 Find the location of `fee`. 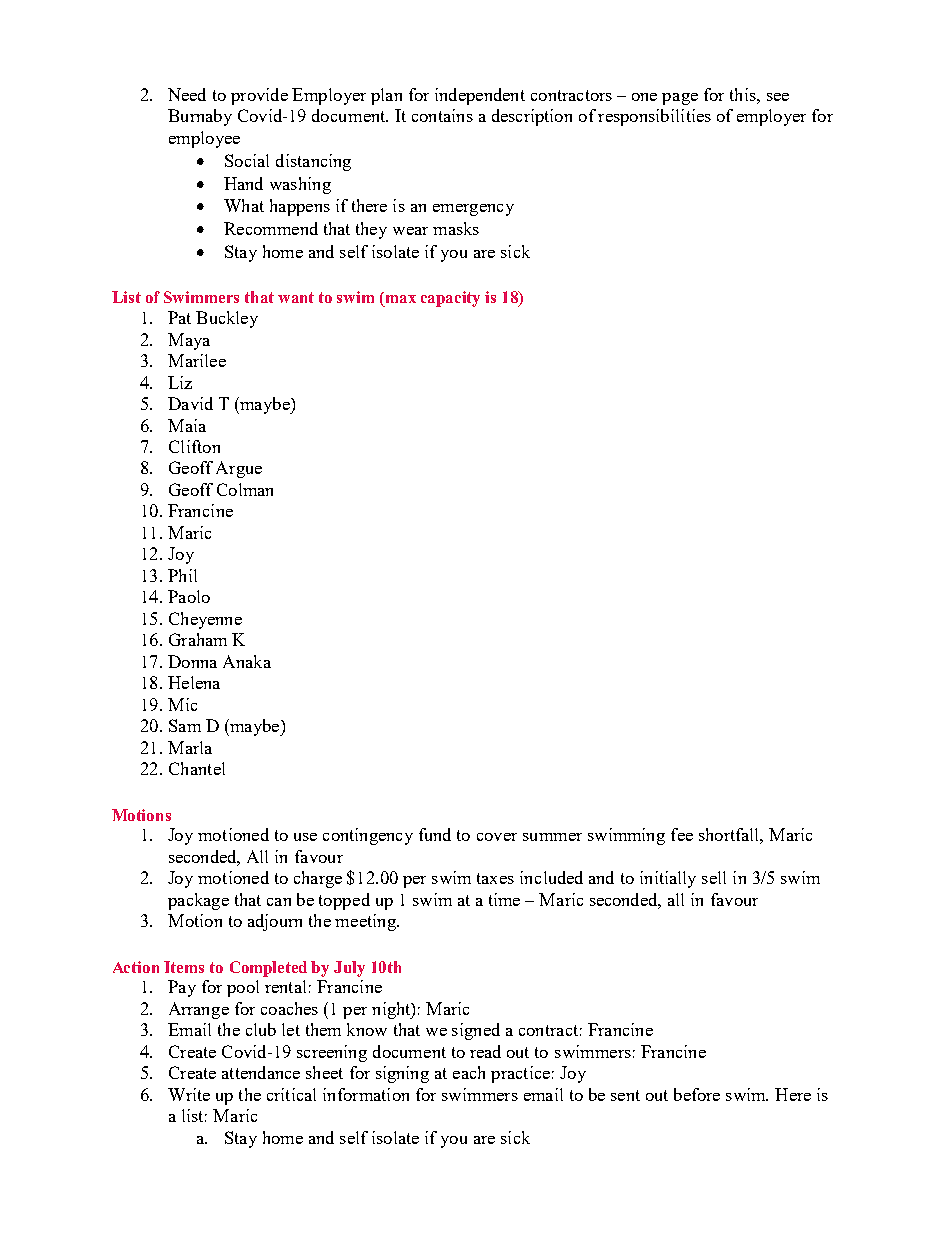

fee is located at coordinates (682, 834).
